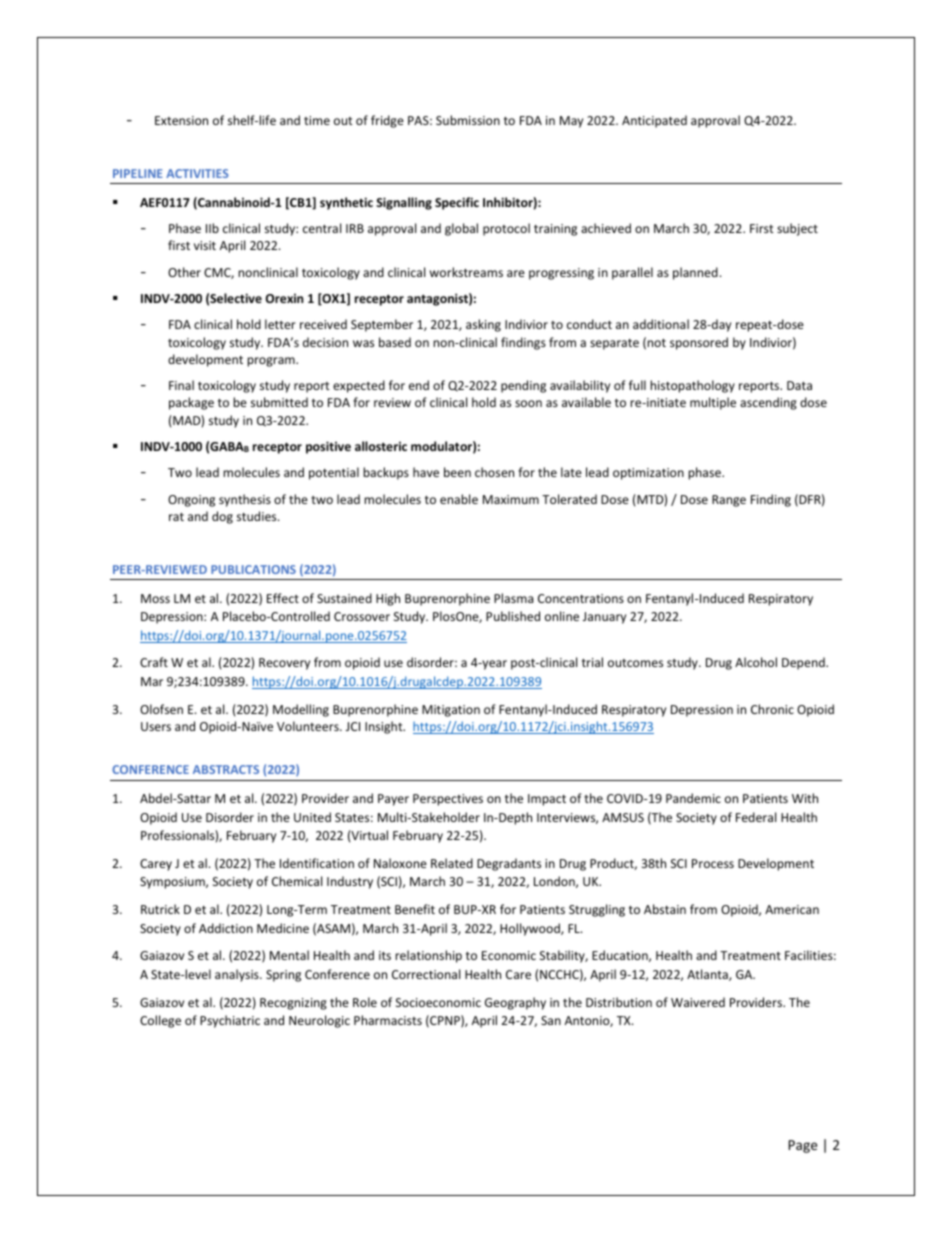 The image size is (952, 1233). What do you see at coordinates (154, 662) in the document?
I see `Craft` at bounding box center [154, 662].
